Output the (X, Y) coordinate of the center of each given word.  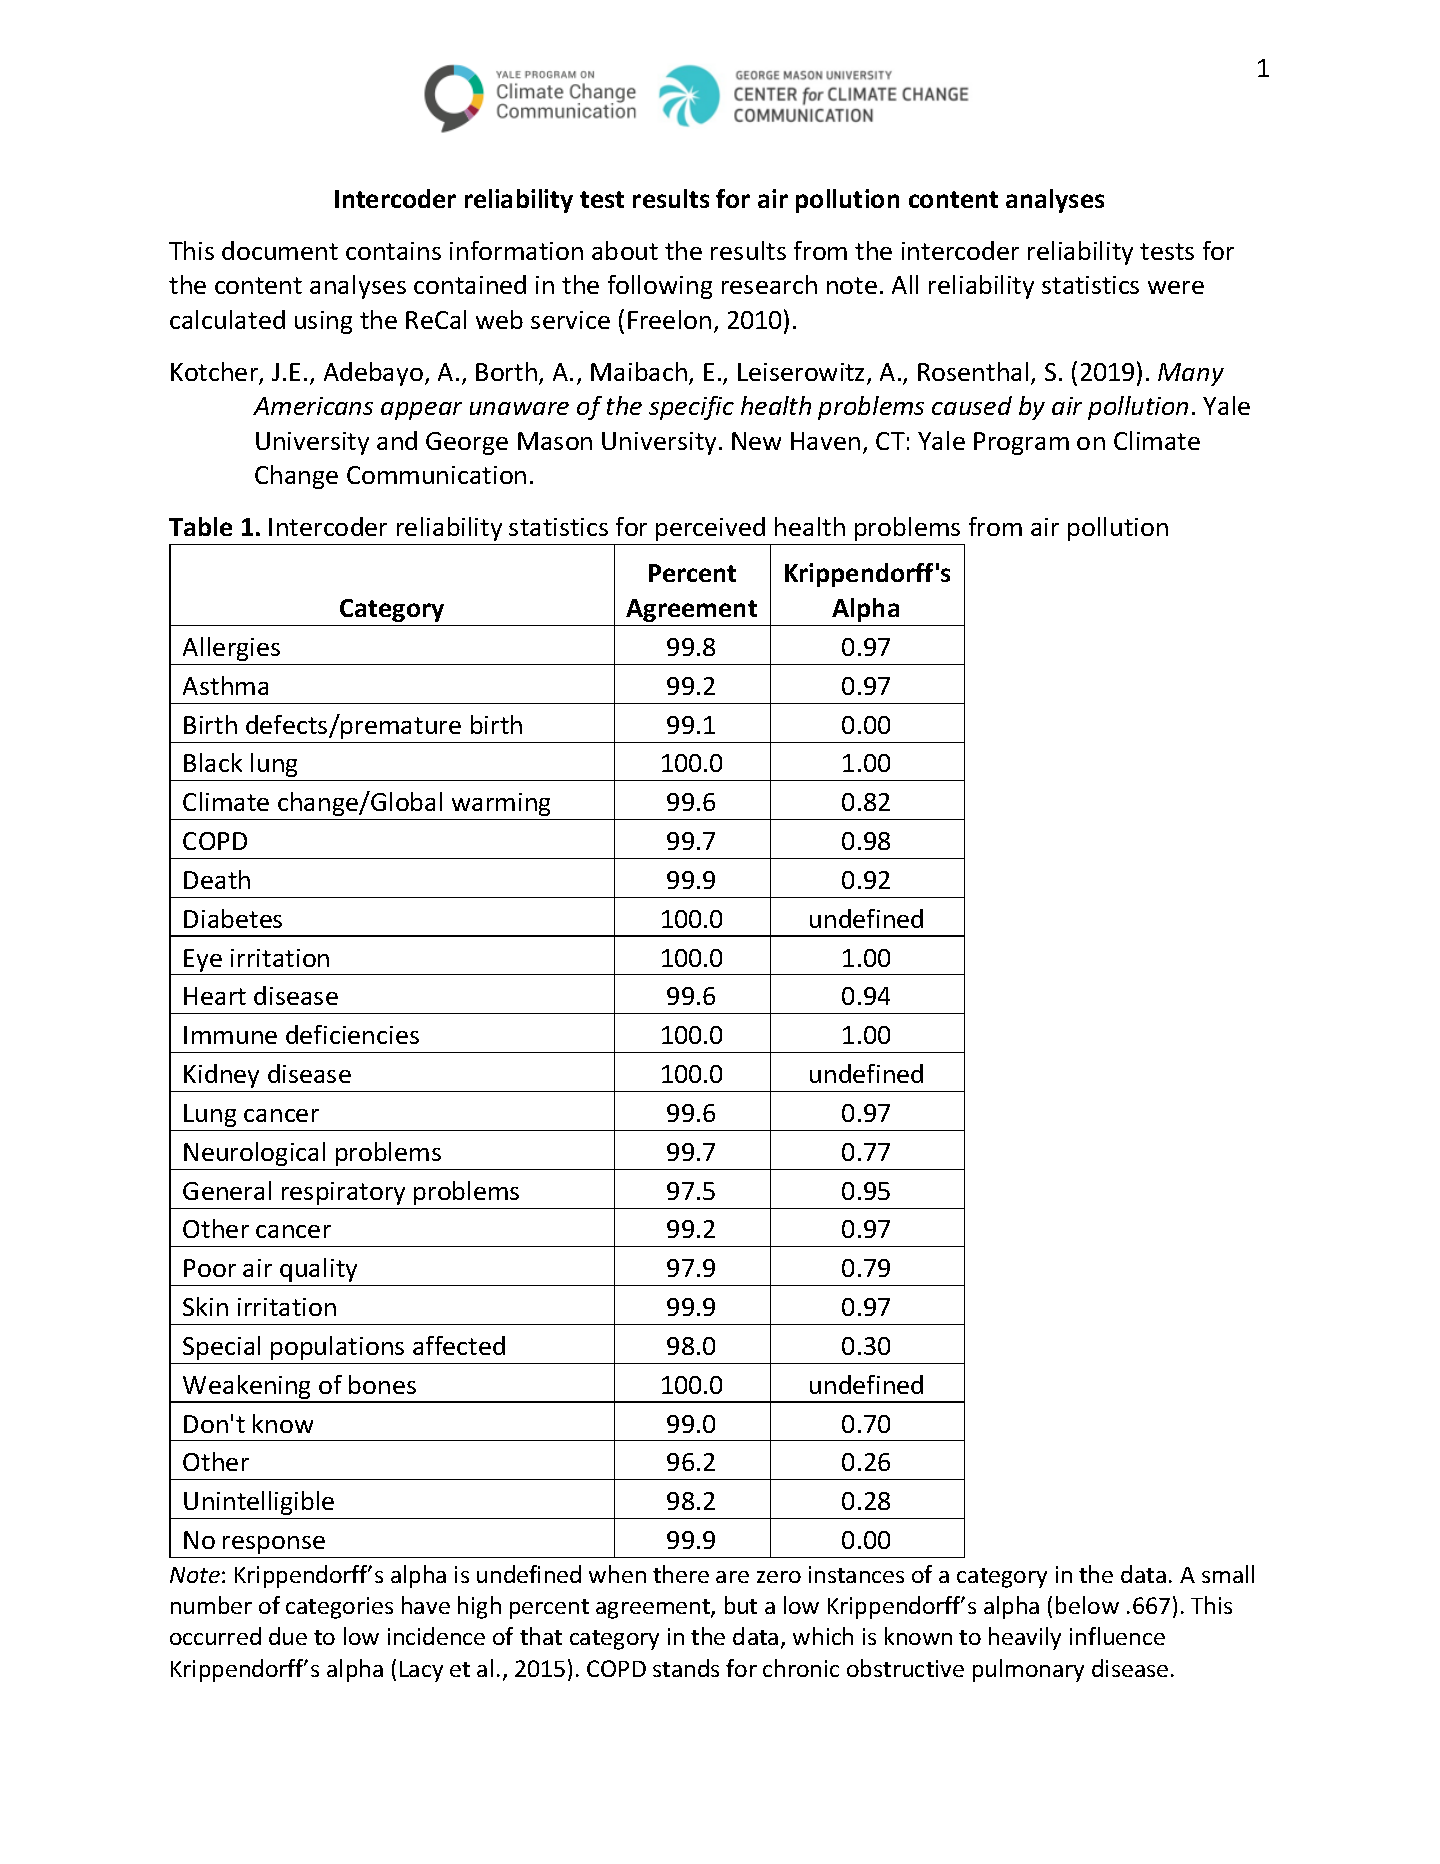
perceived (710, 529)
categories (339, 1608)
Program (1021, 443)
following (660, 287)
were (1176, 287)
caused (972, 405)
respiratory (343, 1193)
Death (217, 879)
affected (459, 1345)
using (323, 322)
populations (337, 1348)
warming (501, 804)
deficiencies (352, 1034)
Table (200, 526)
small (1228, 1574)
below (1087, 1605)
